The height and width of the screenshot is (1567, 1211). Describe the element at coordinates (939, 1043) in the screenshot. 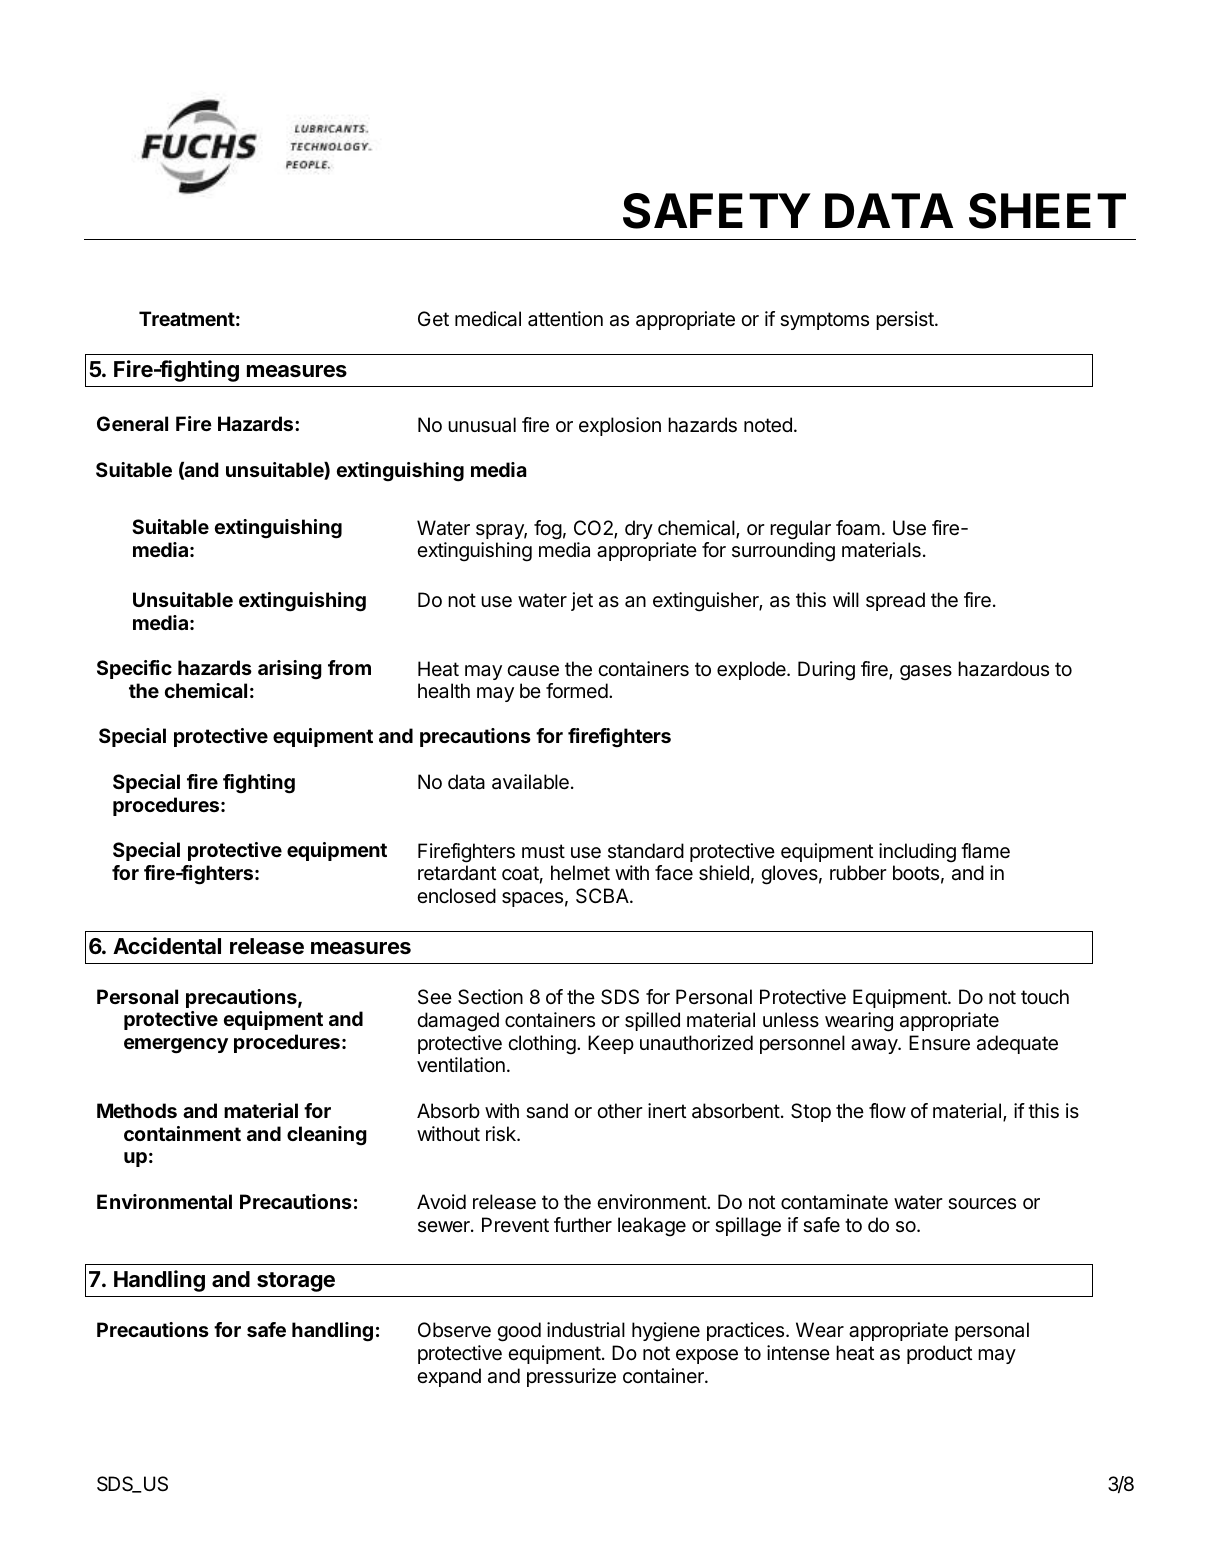

I see `Ensure` at that location.
